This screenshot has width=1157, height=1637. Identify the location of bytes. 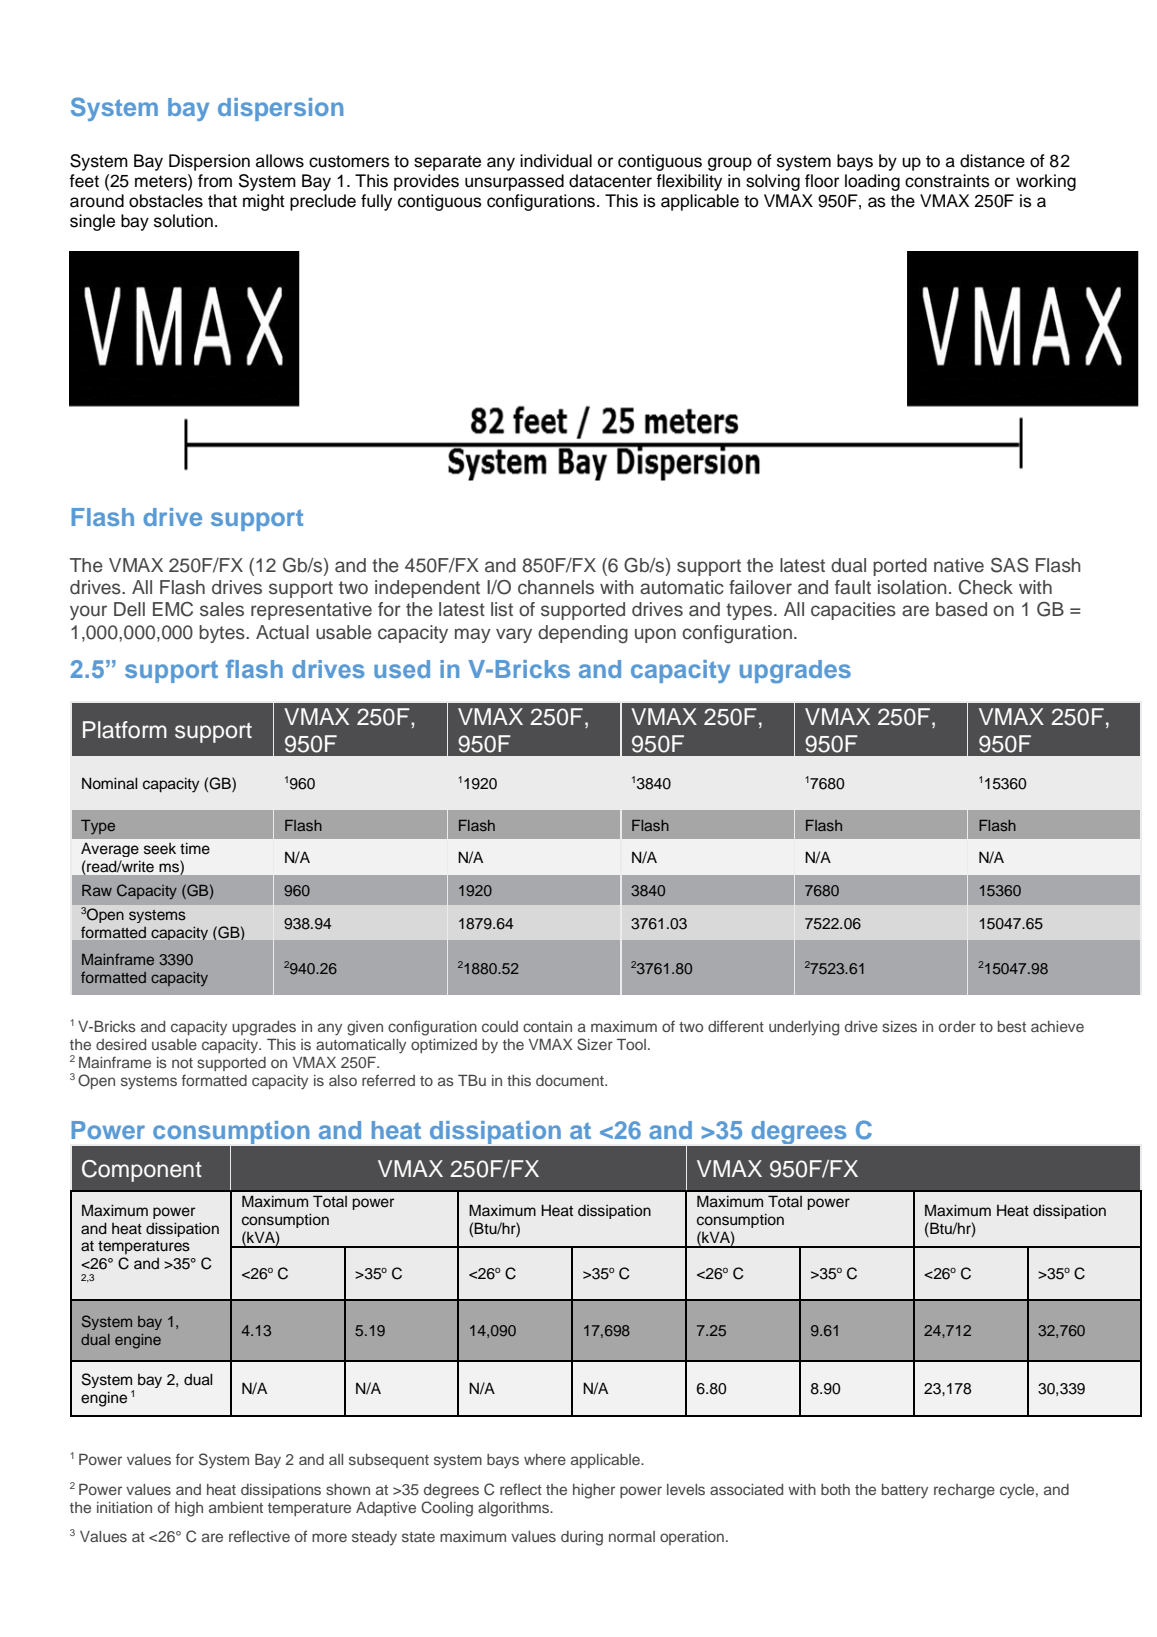
(223, 634).
